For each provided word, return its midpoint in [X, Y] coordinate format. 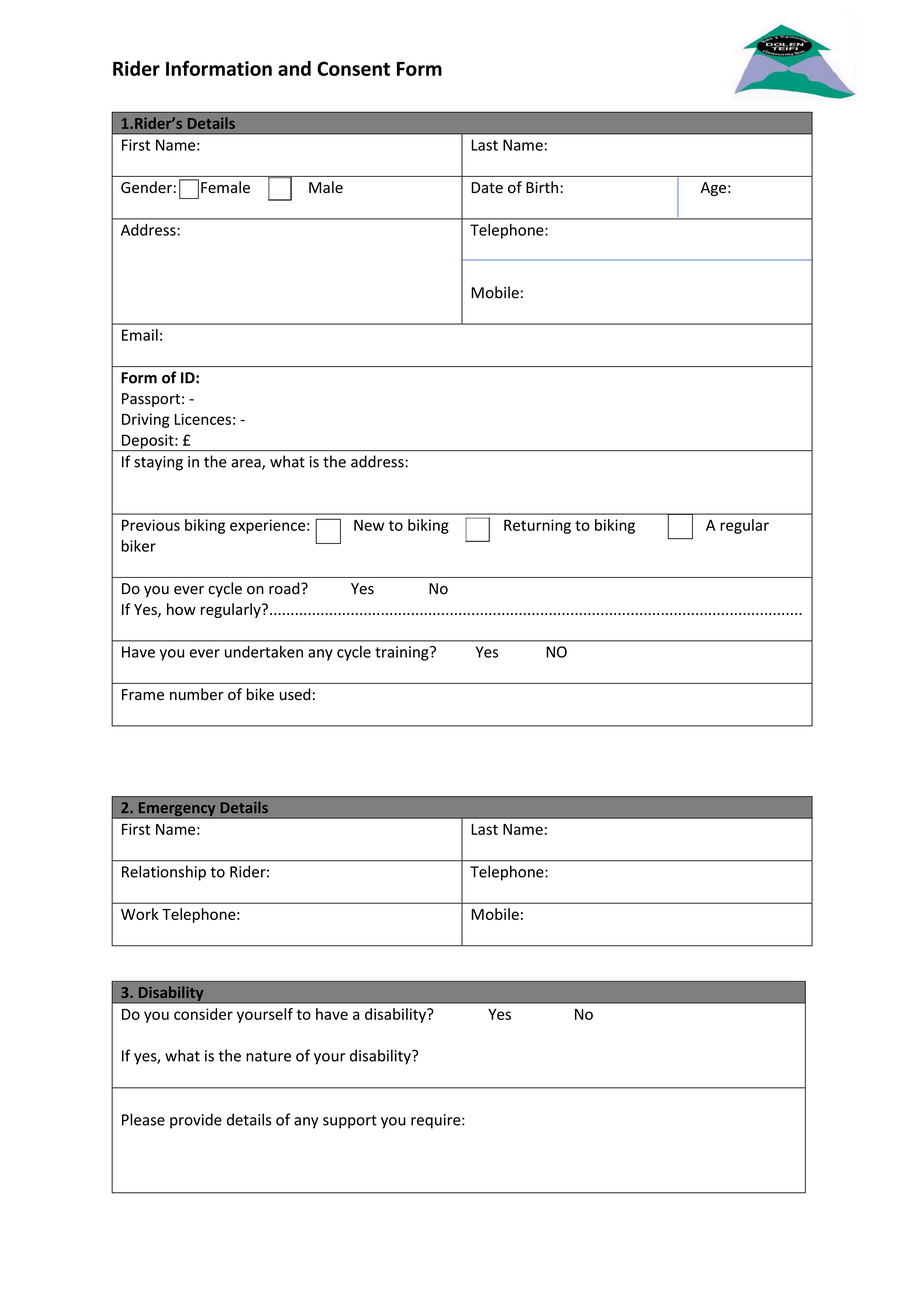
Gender [146, 187]
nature [268, 1056]
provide [196, 1121]
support [350, 1122]
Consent [353, 68]
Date [487, 188]
